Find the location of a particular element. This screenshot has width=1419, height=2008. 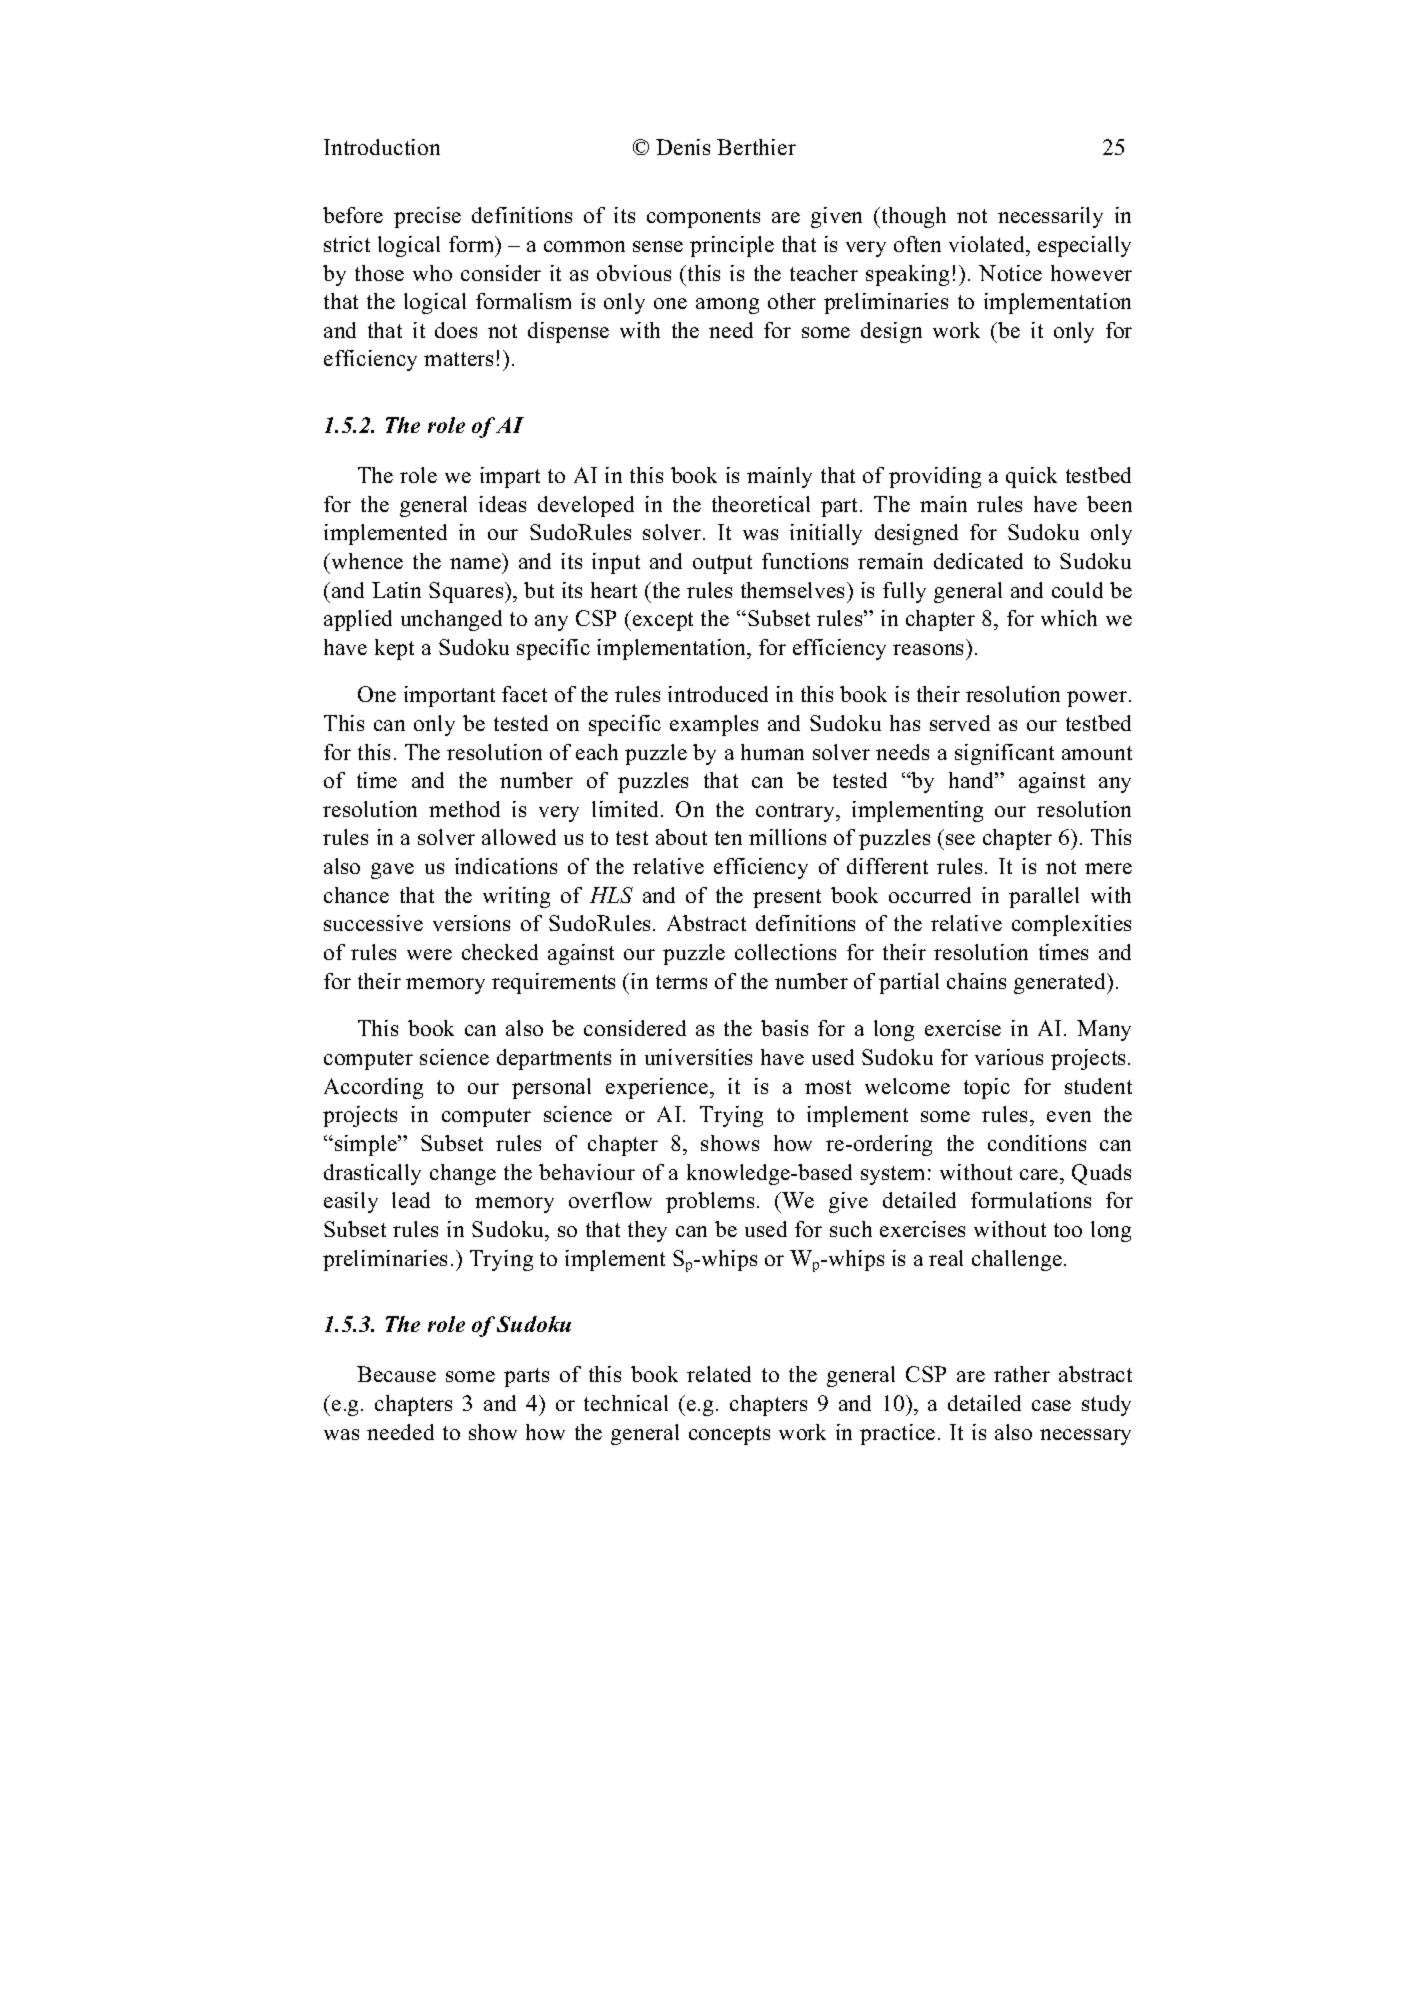

Because is located at coordinates (396, 1374).
